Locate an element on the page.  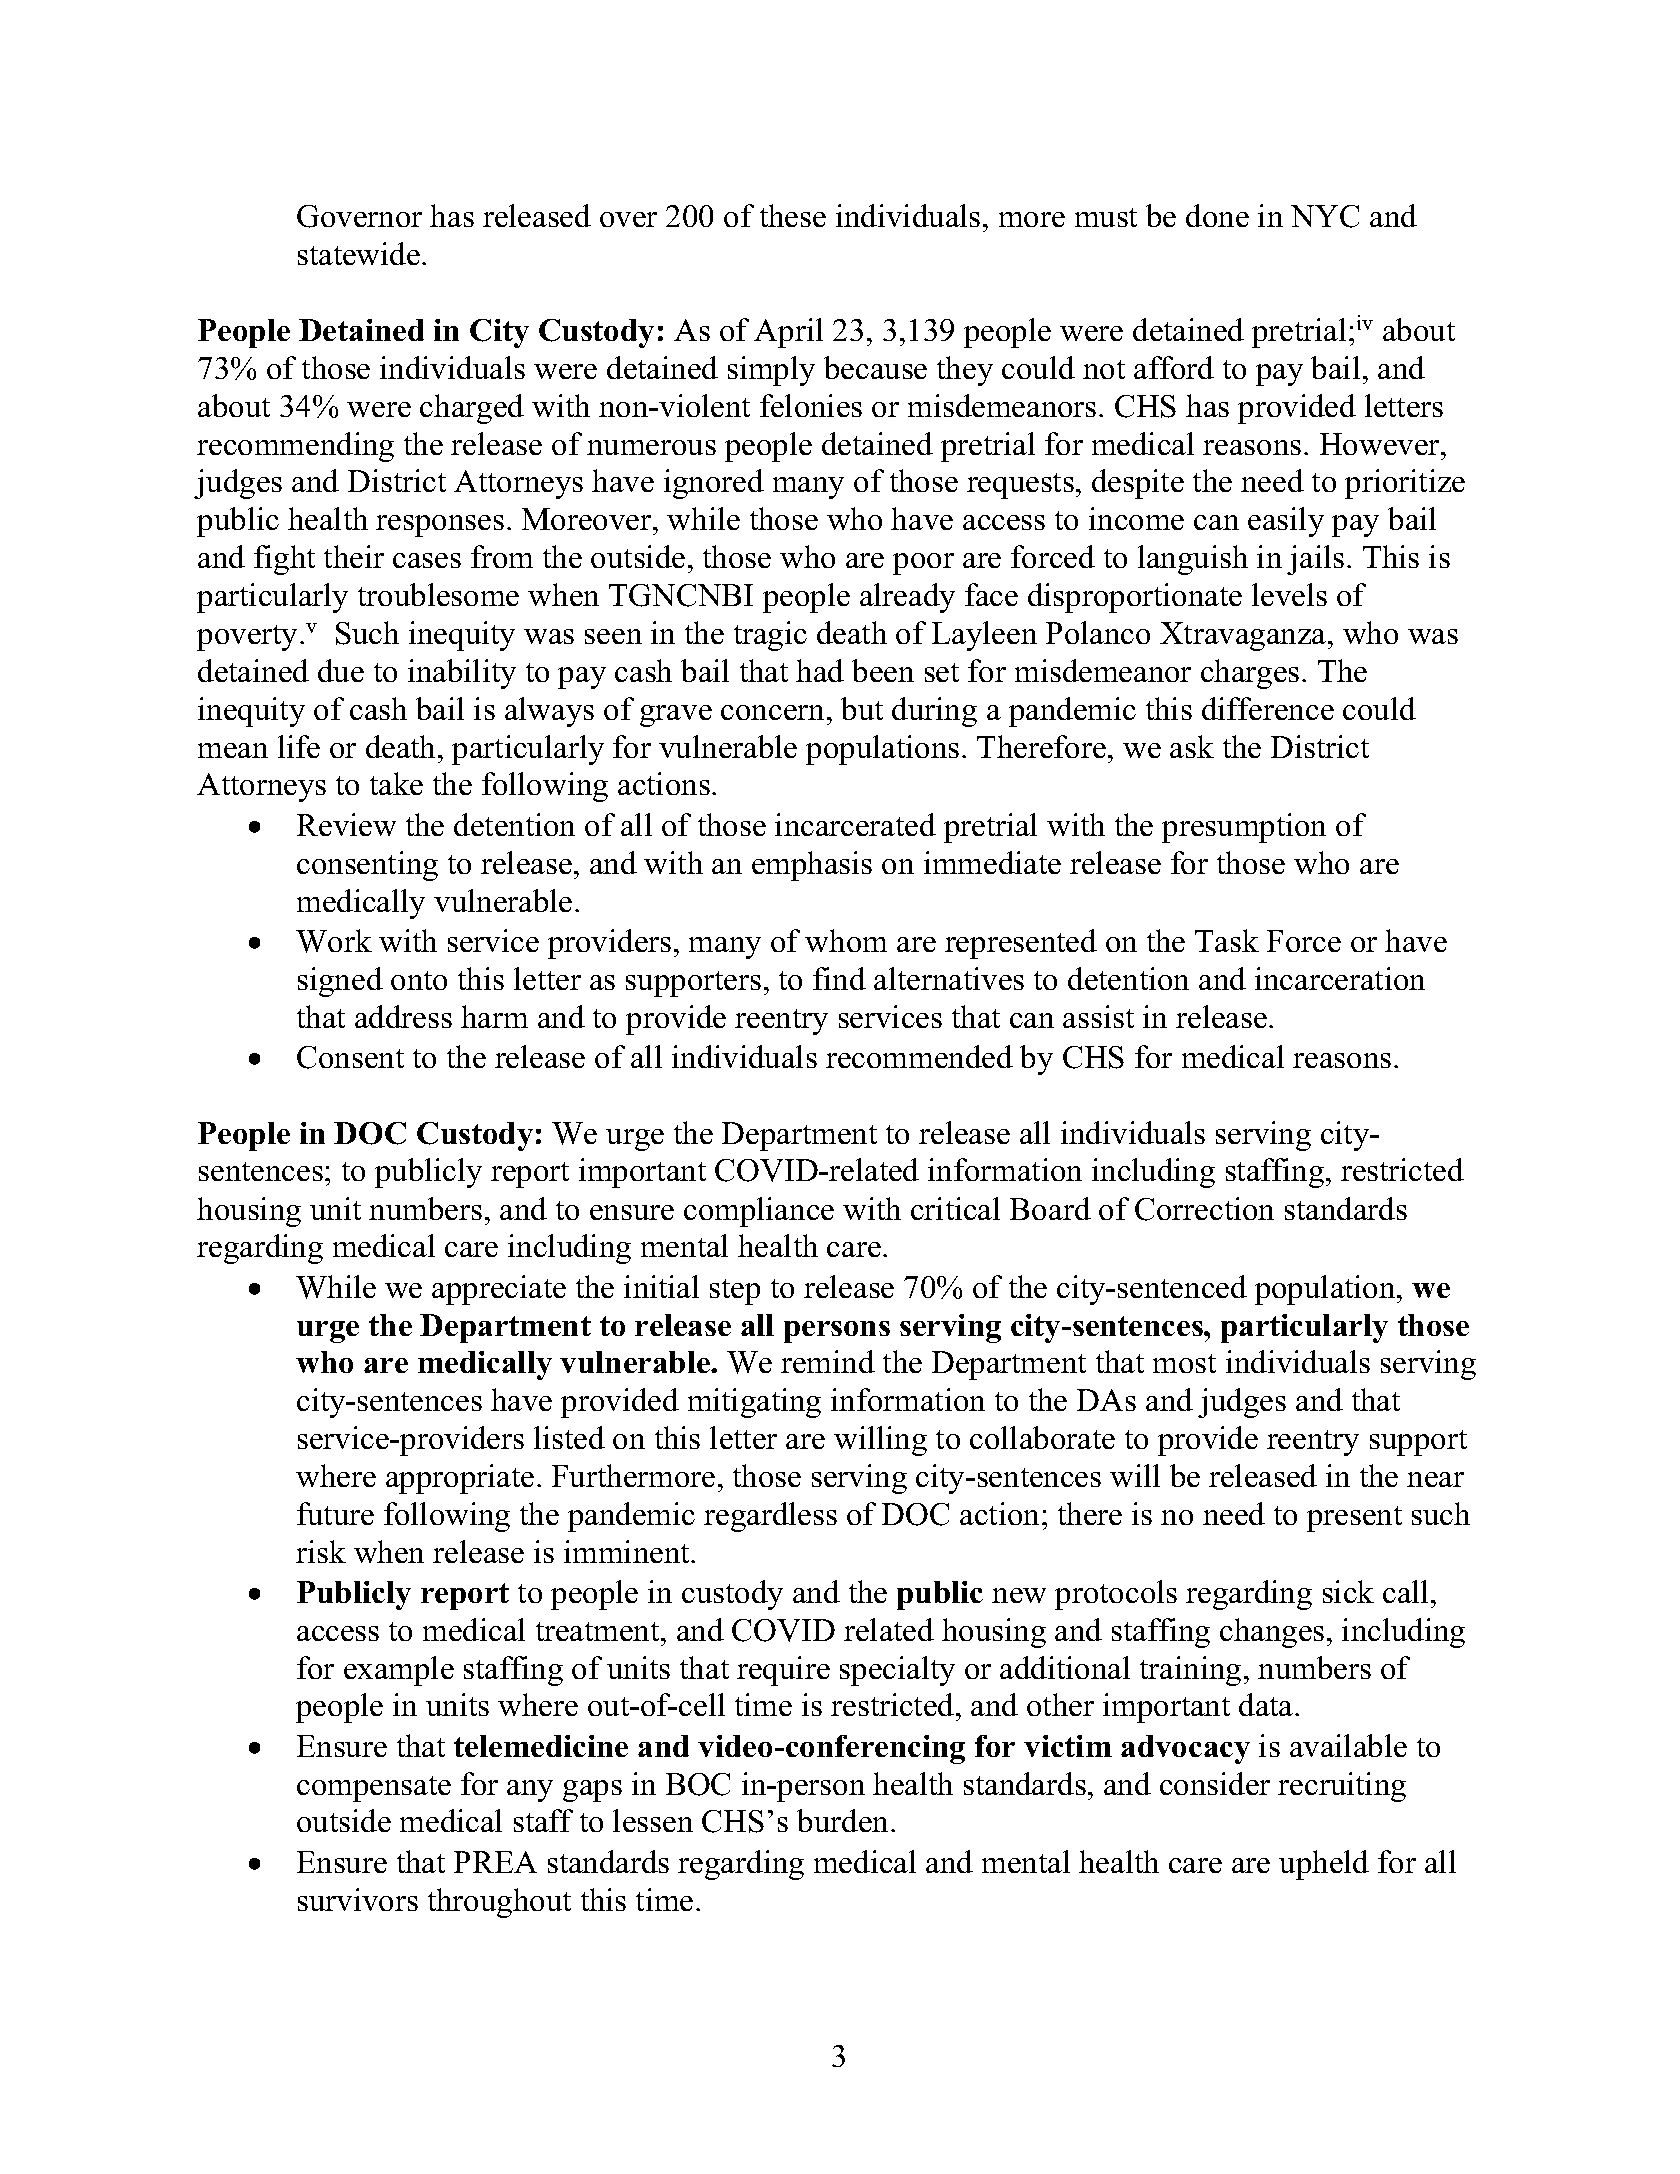
statewide is located at coordinates (359, 253).
